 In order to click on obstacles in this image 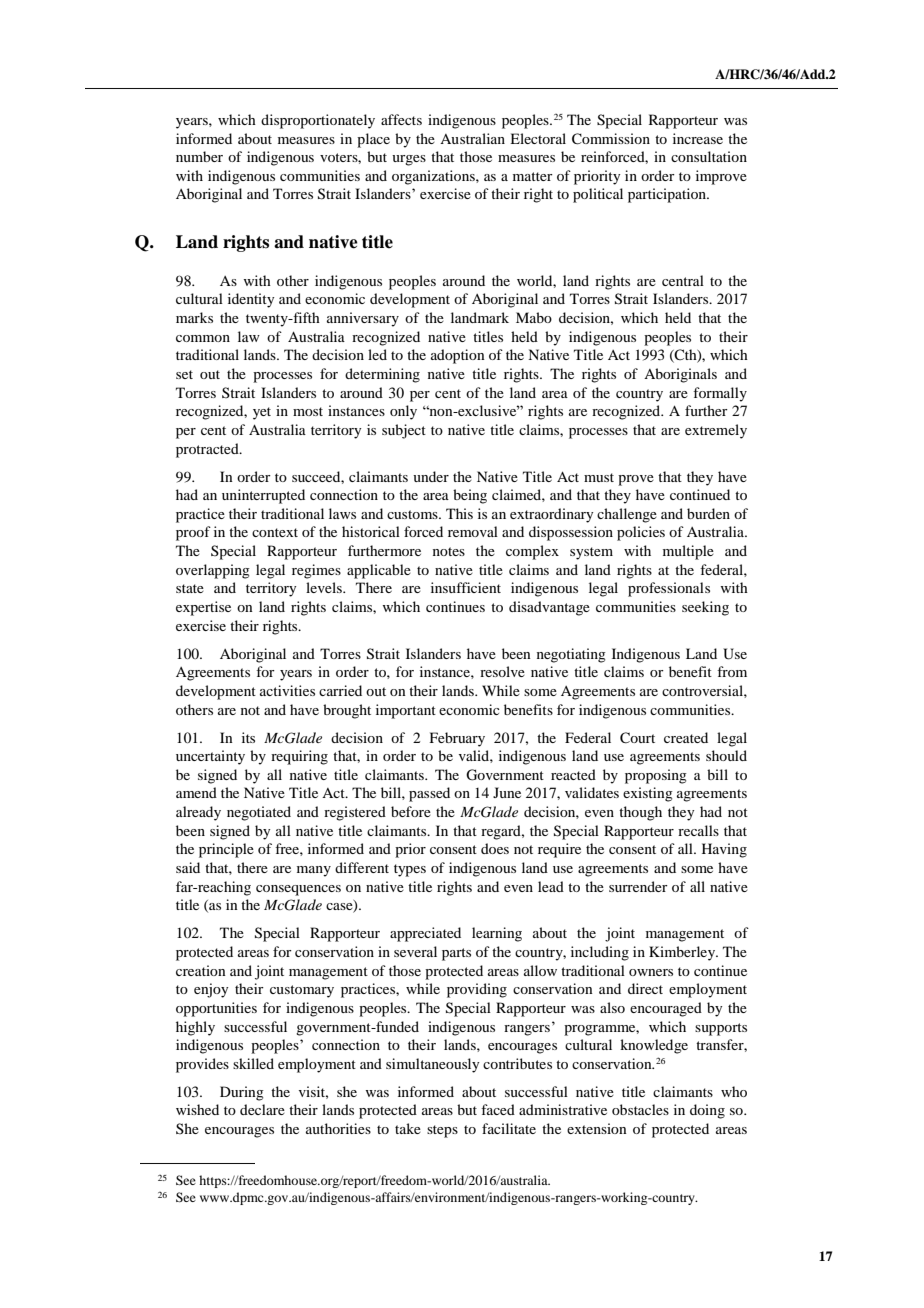, I will do `click(640, 1109)`.
